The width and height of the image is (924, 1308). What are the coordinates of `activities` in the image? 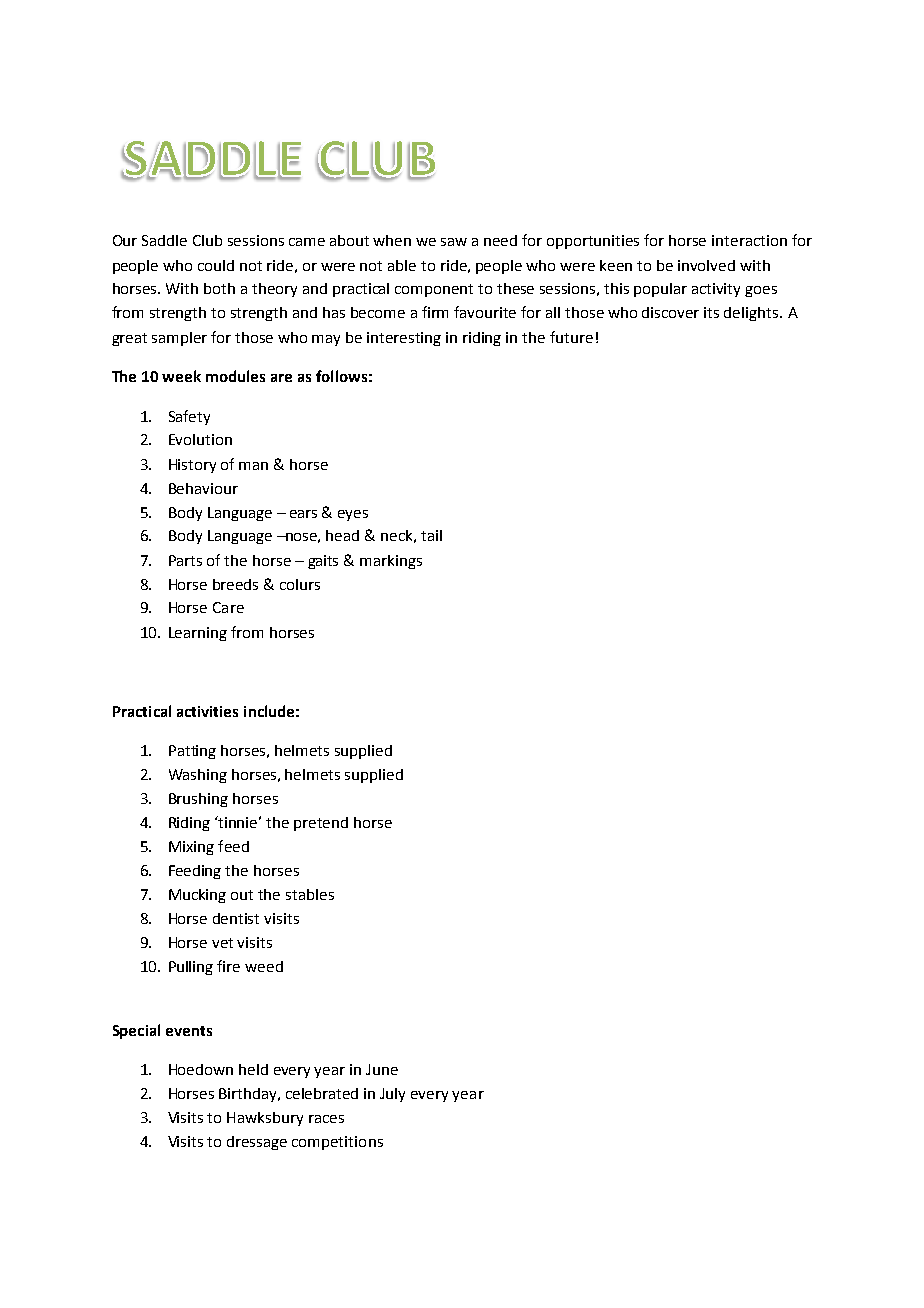 It's located at (207, 711).
